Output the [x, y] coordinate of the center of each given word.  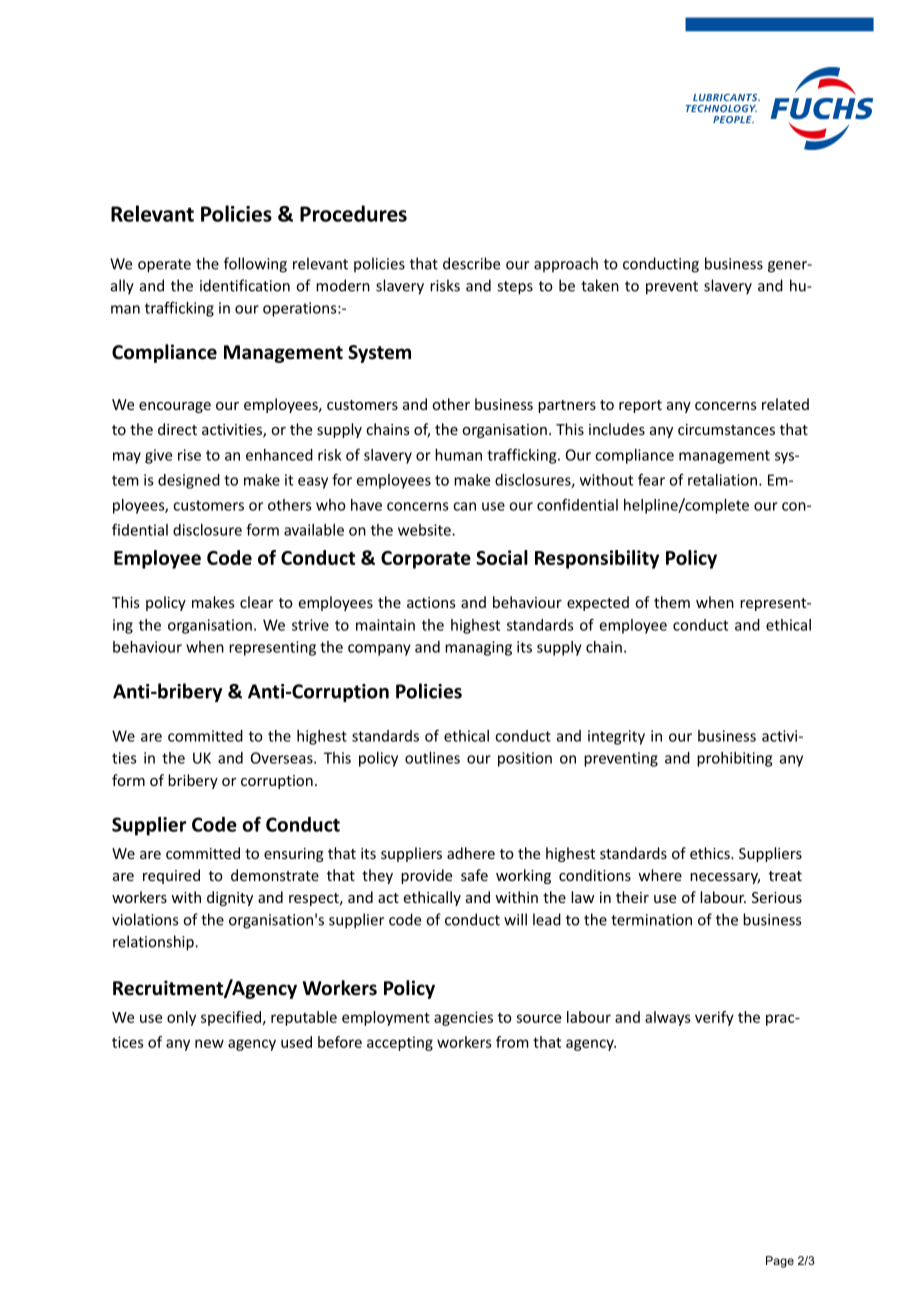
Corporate [426, 560]
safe [474, 875]
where [660, 875]
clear [256, 602]
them [672, 602]
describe [471, 263]
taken [600, 285]
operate [164, 266]
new [209, 1043]
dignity [230, 898]
